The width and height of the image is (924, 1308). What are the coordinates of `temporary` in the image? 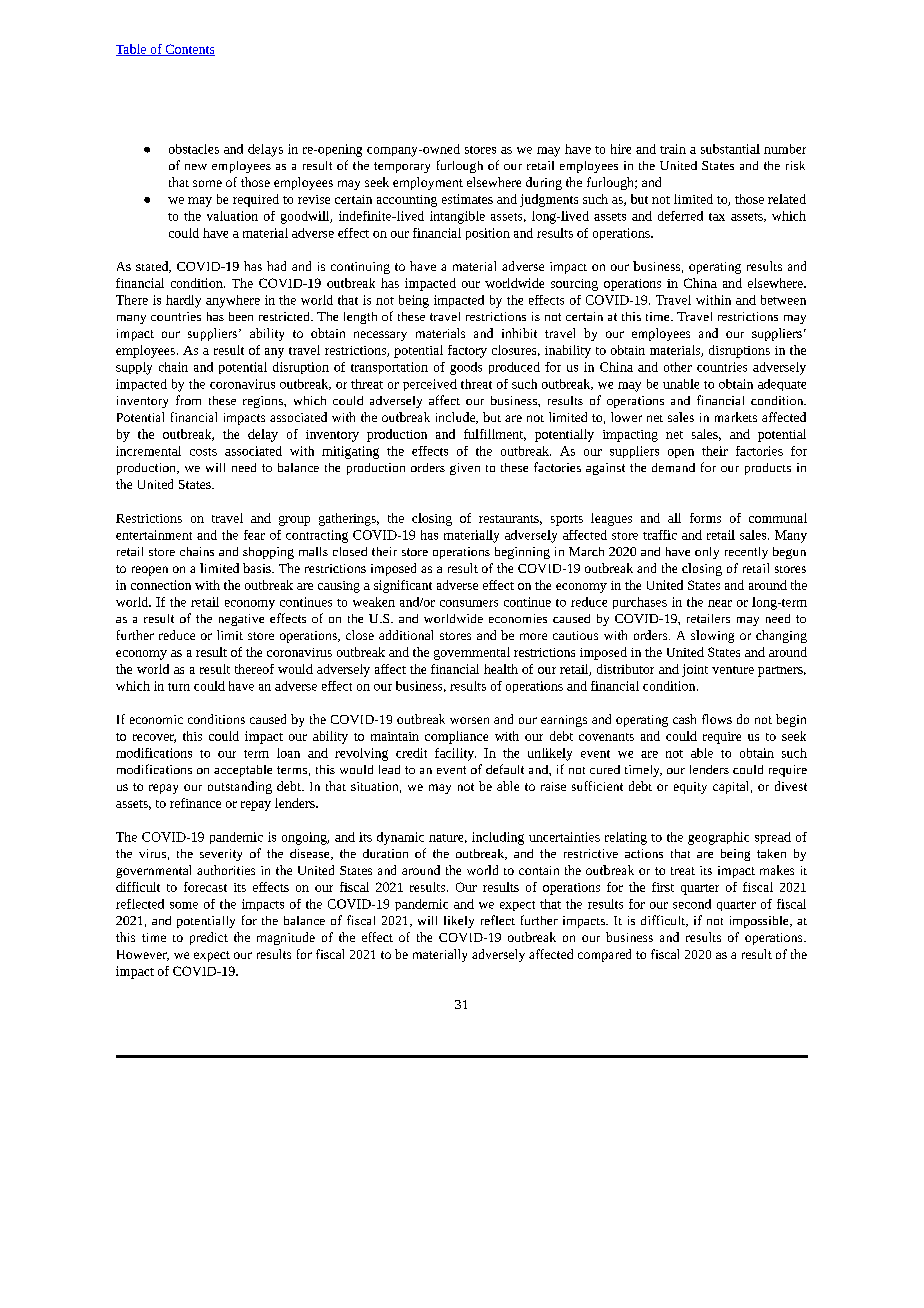 It's located at (402, 167).
